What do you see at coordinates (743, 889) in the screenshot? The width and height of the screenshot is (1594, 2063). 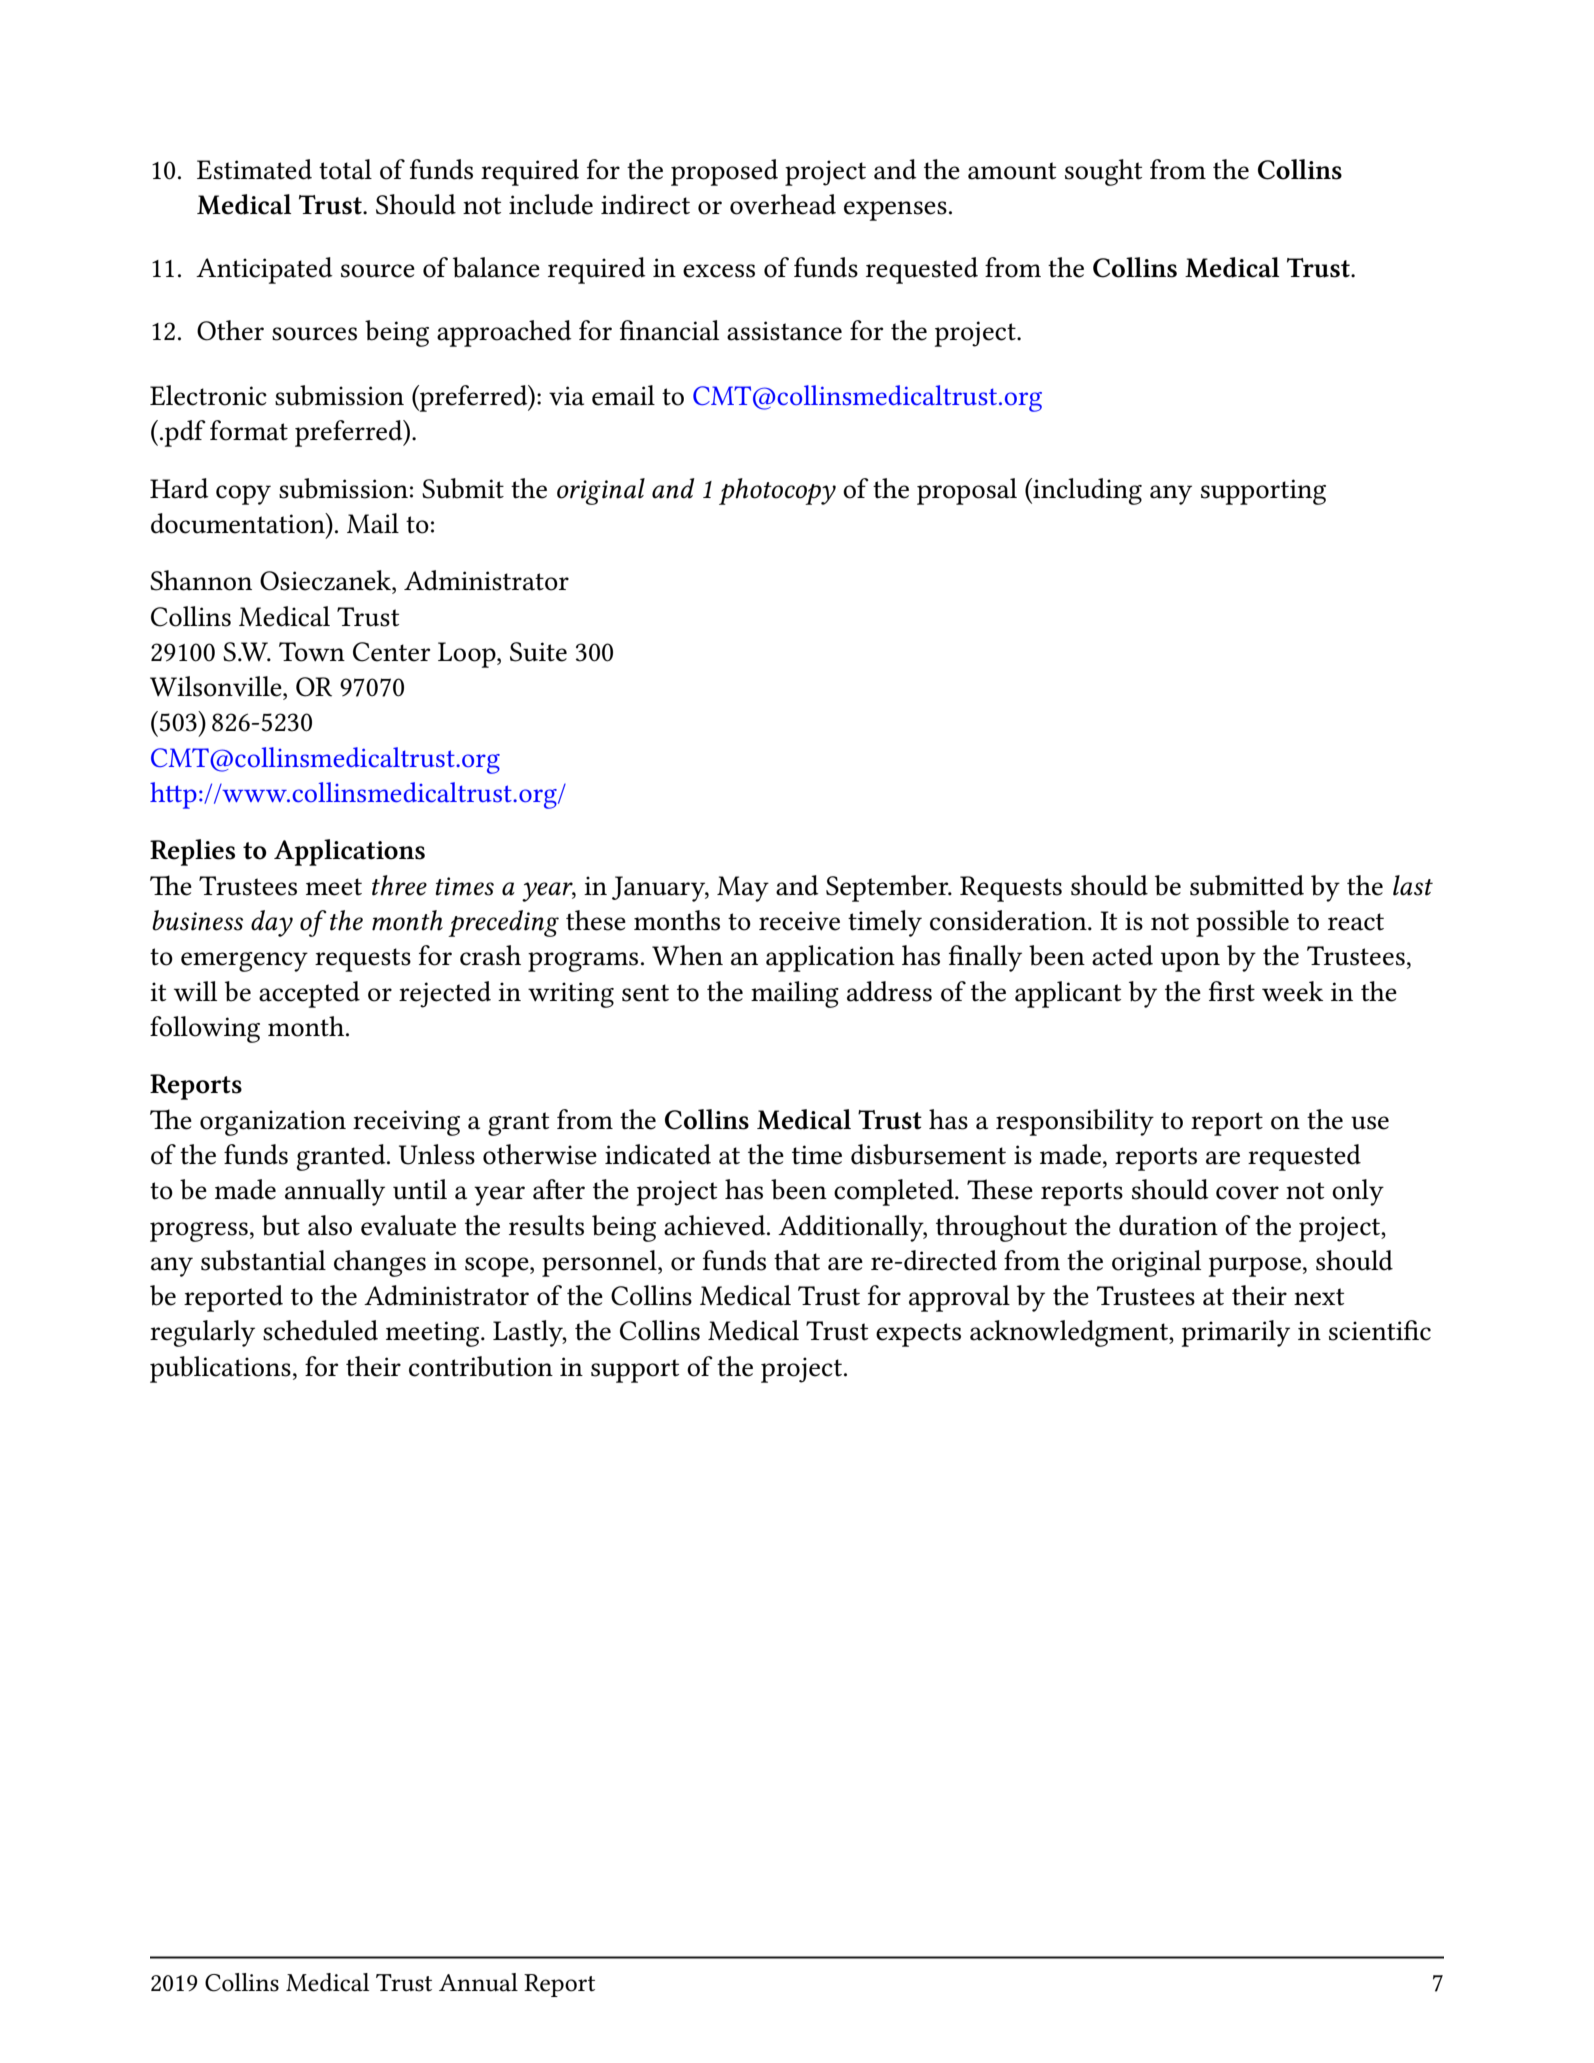 I see `May` at bounding box center [743, 889].
